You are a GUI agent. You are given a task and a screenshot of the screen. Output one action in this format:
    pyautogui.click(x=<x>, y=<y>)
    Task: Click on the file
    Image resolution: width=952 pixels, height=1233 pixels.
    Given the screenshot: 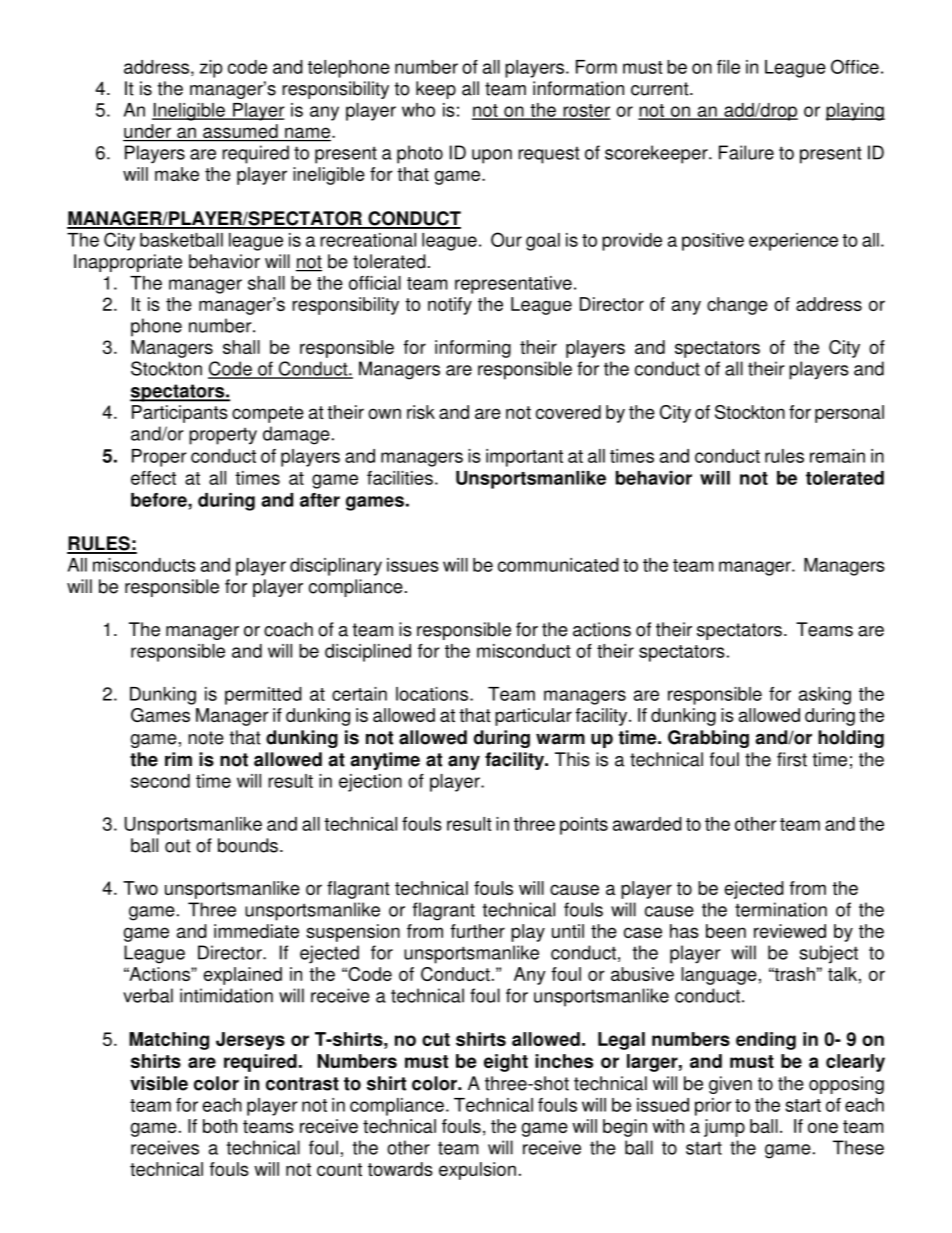 What is the action you would take?
    pyautogui.click(x=728, y=67)
